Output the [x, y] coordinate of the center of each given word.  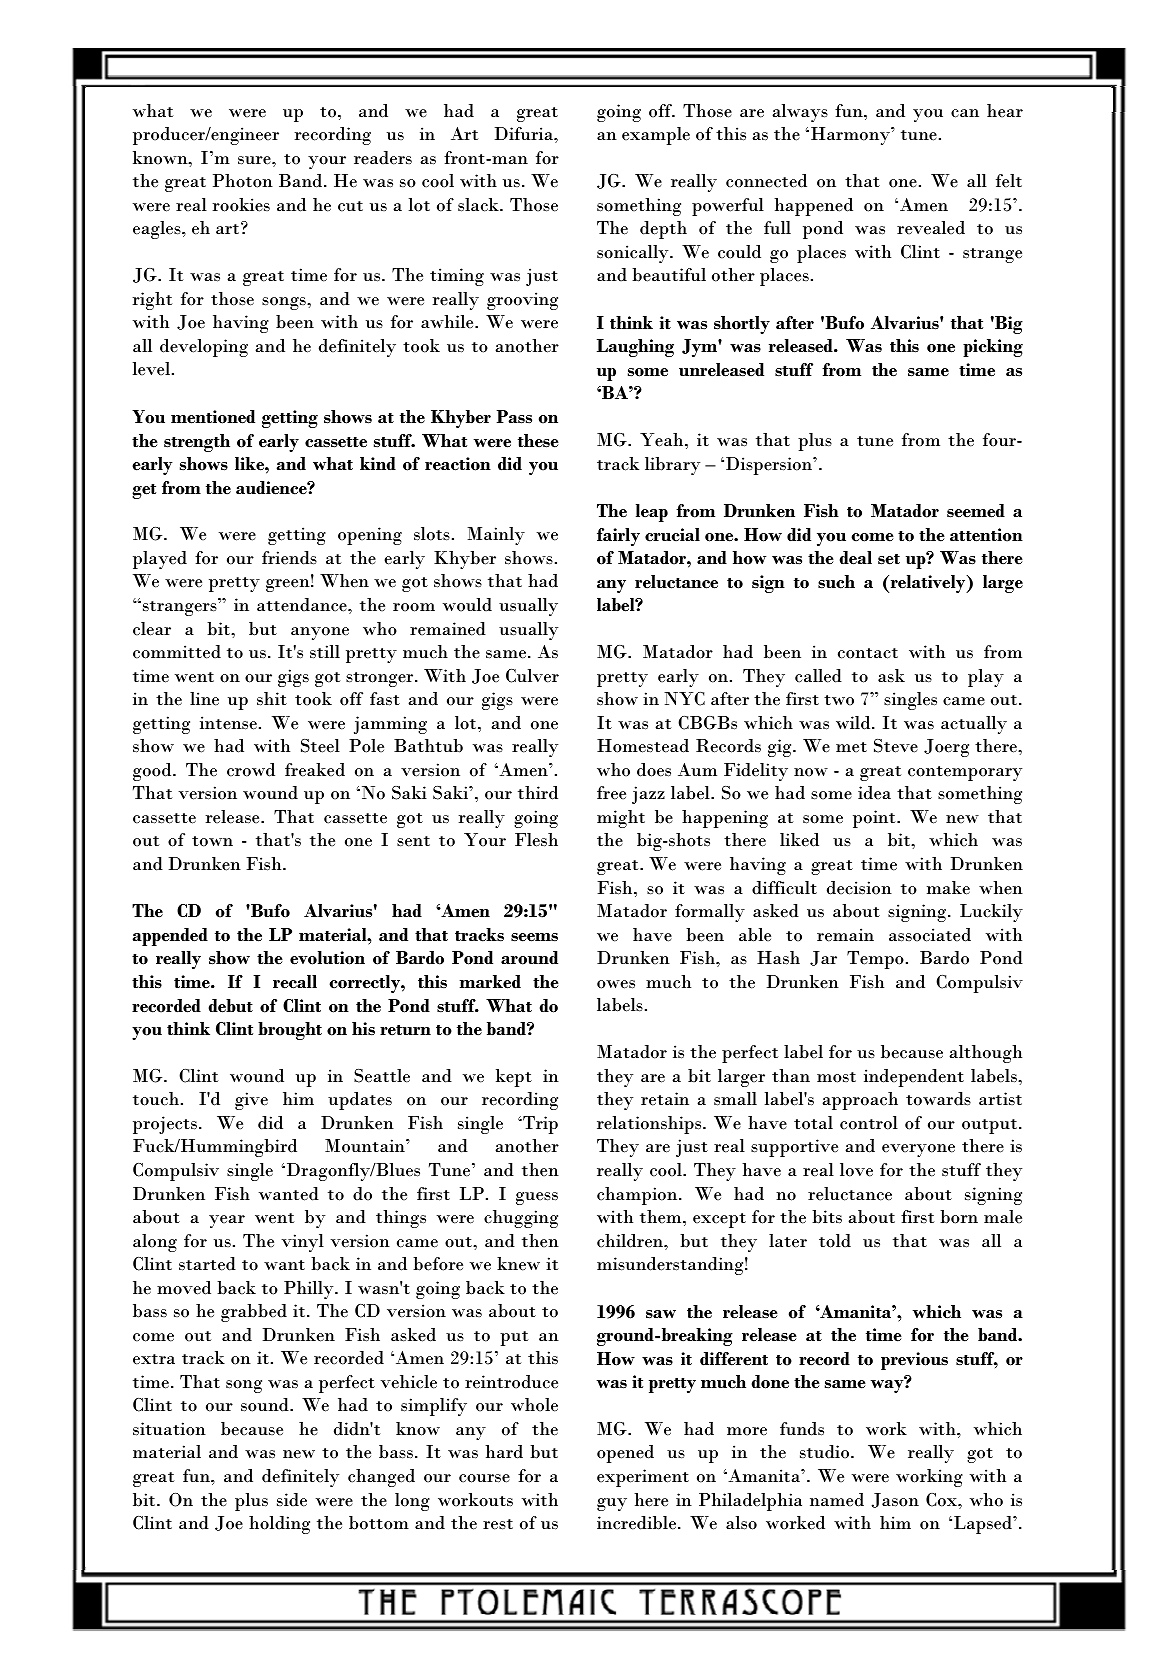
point [875, 819]
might [621, 819]
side [292, 1500]
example [656, 136]
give [251, 1101]
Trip [539, 1125]
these [538, 441]
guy [612, 1504]
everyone [918, 1150]
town [212, 841]
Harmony [851, 136]
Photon [243, 181]
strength [197, 443]
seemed [976, 511]
